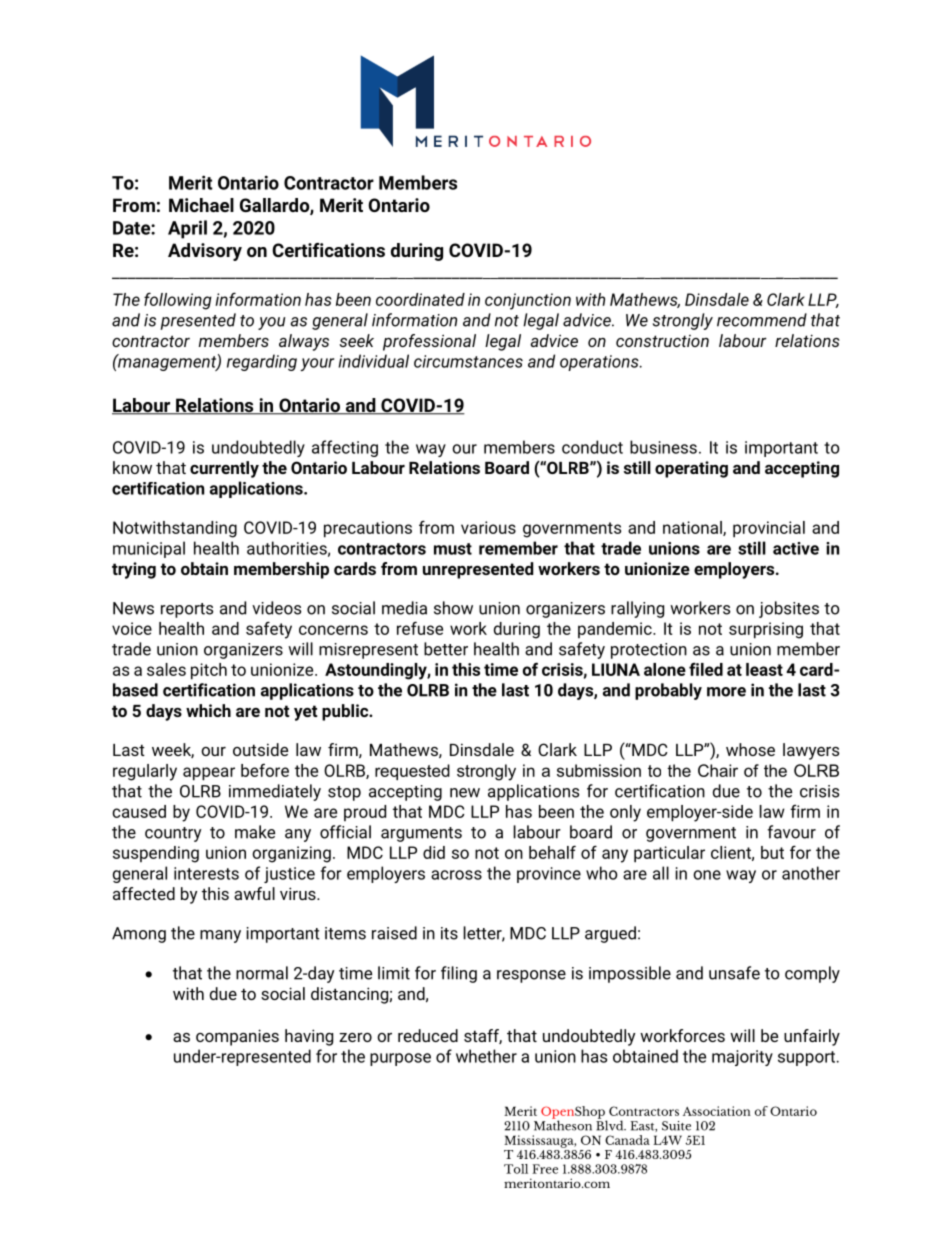 This page has height=1233, width=952. What do you see at coordinates (187, 229) in the page?
I see `April` at bounding box center [187, 229].
